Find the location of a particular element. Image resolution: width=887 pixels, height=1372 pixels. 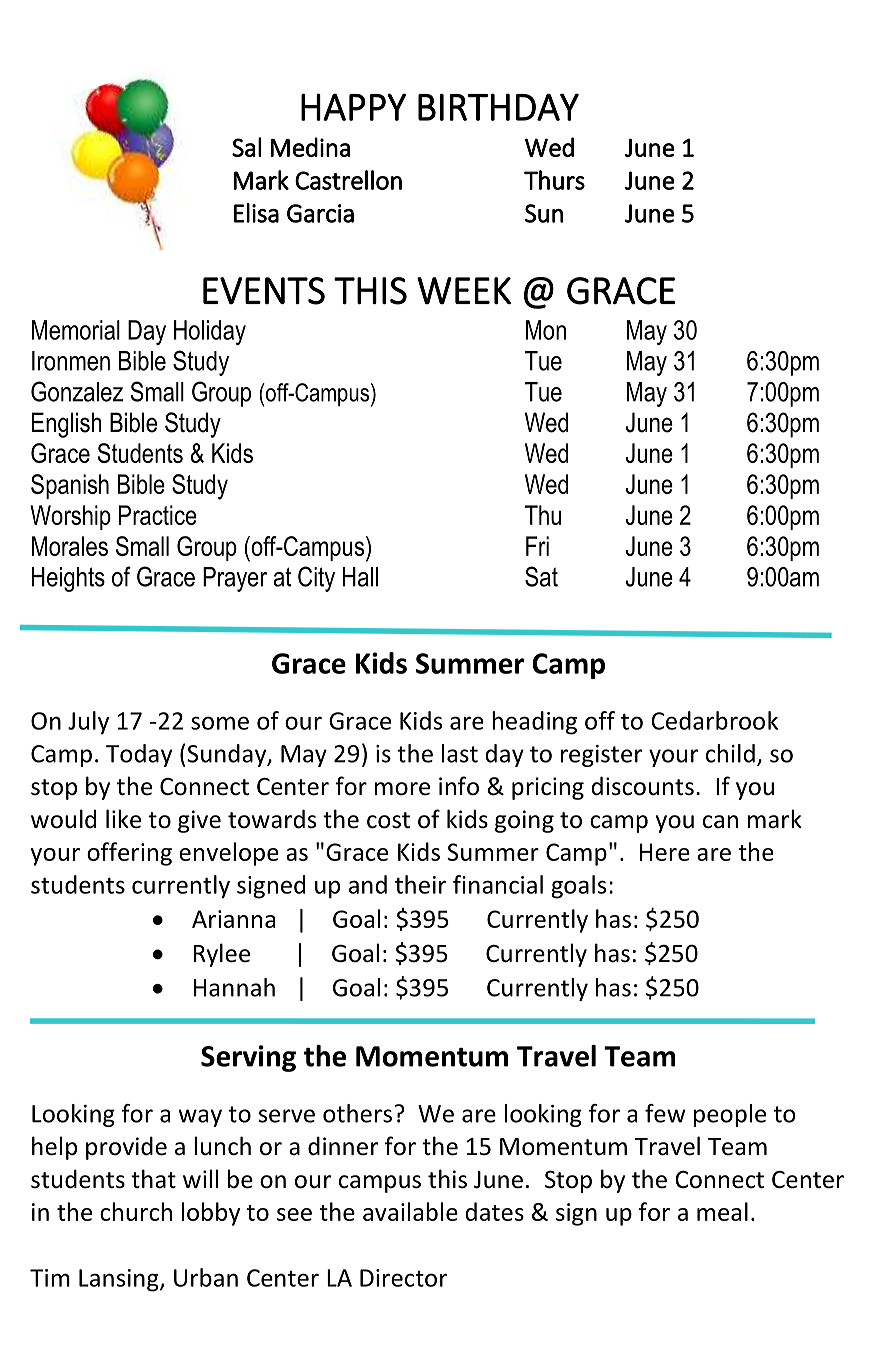

Director is located at coordinates (403, 1278).
